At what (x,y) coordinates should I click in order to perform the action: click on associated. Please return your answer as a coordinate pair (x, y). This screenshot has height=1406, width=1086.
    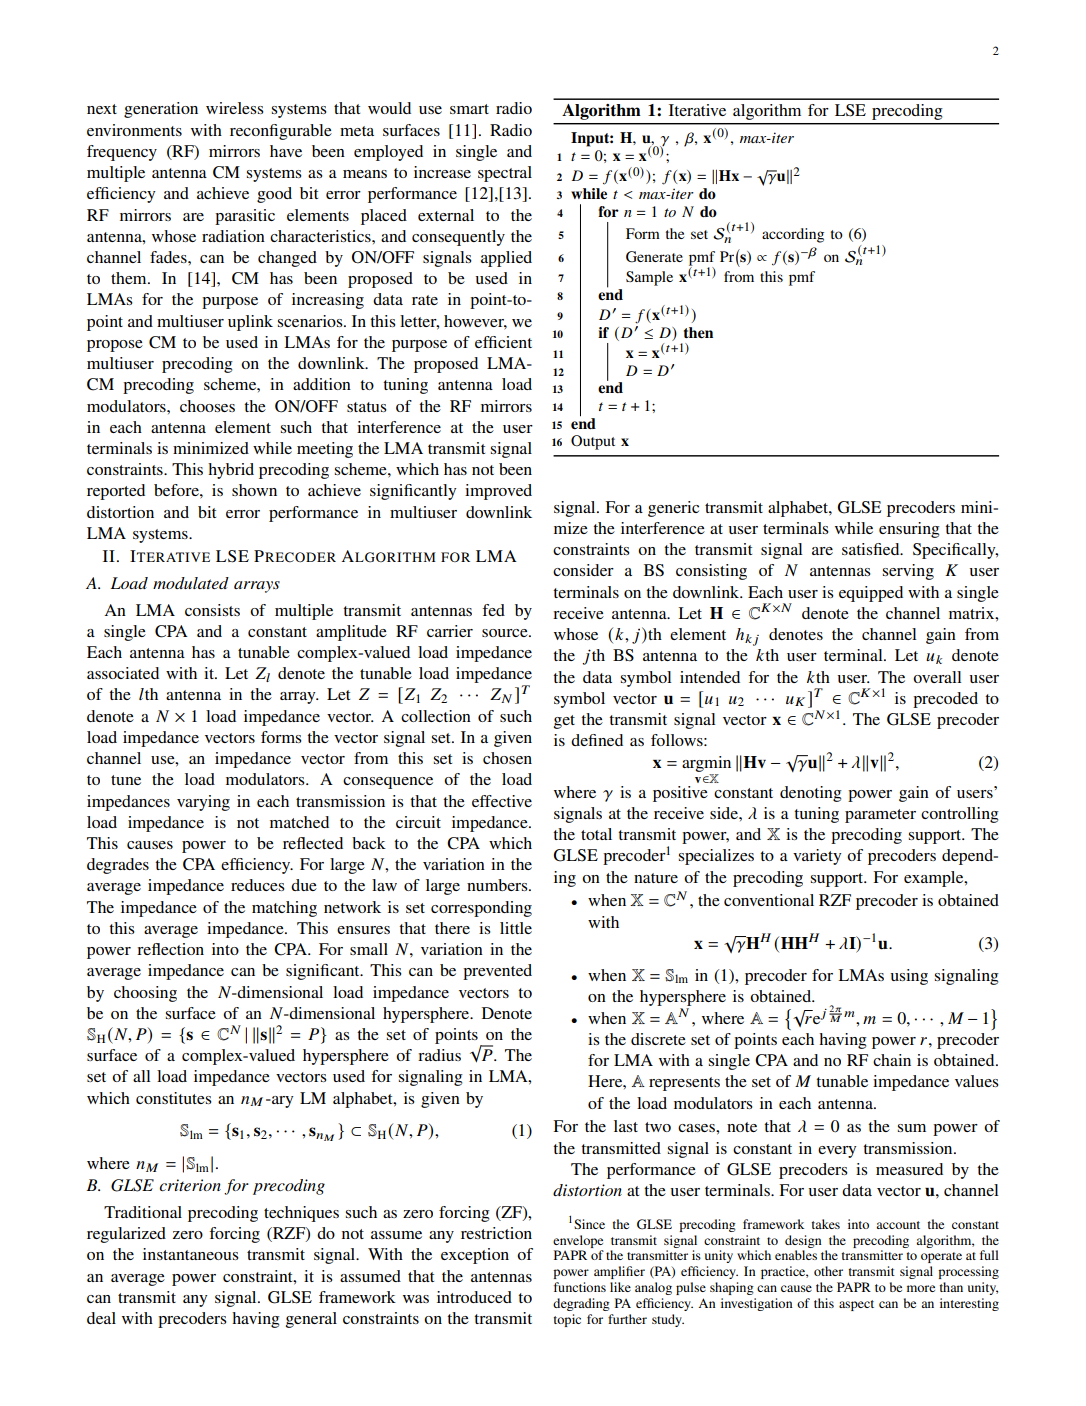
    Looking at the image, I should click on (123, 673).
